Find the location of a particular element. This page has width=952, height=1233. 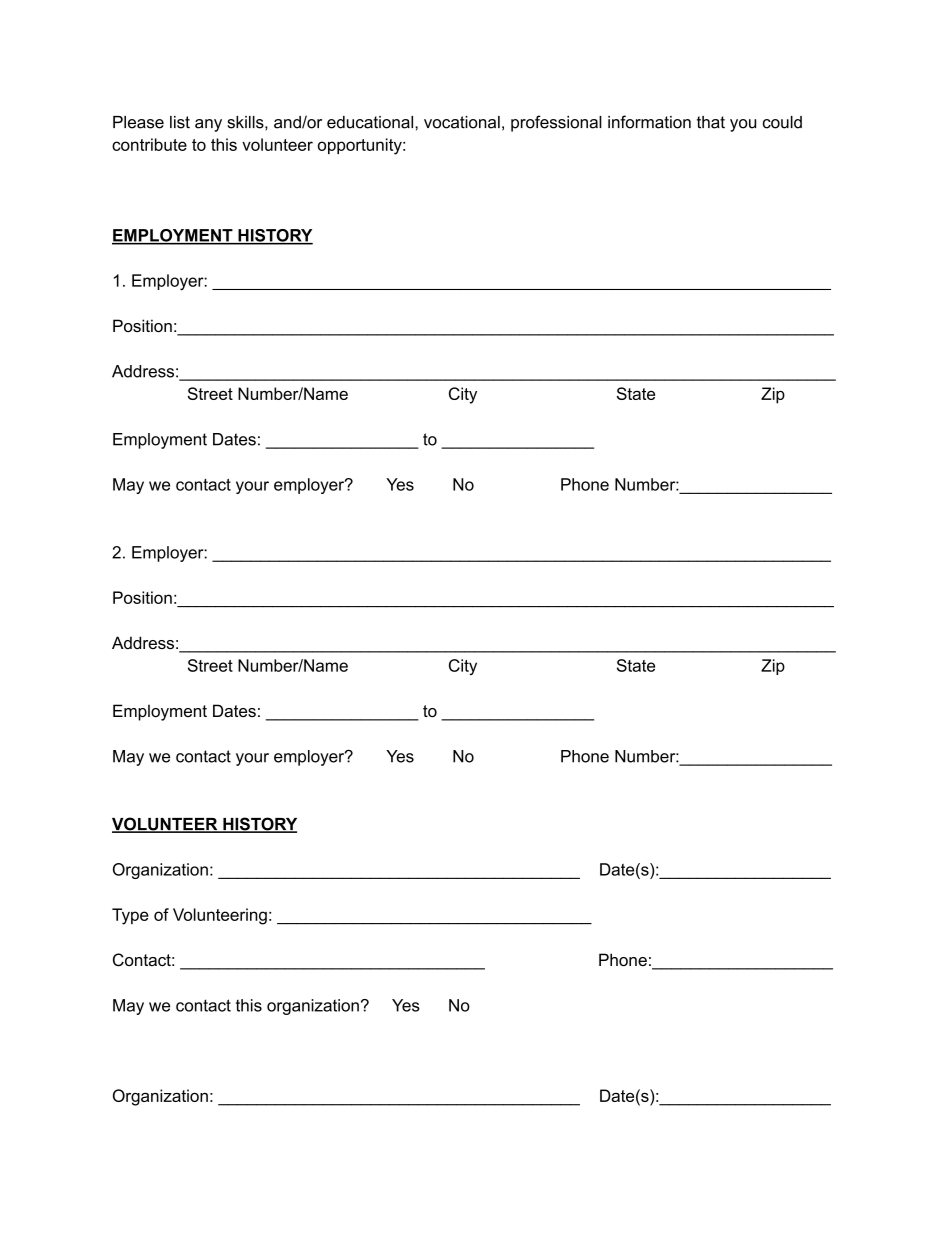

Please is located at coordinates (138, 122).
